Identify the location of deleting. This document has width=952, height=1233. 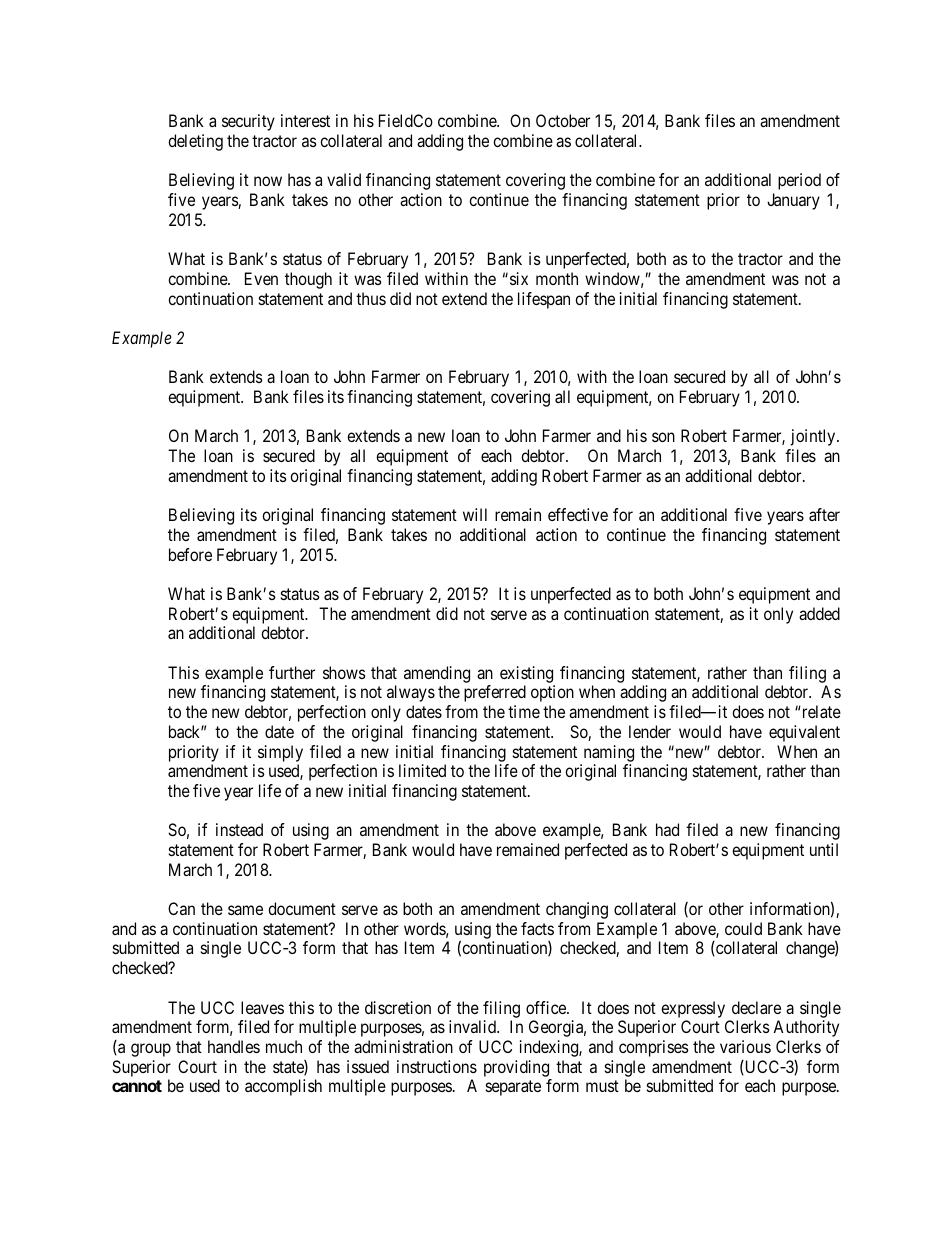
(195, 142).
